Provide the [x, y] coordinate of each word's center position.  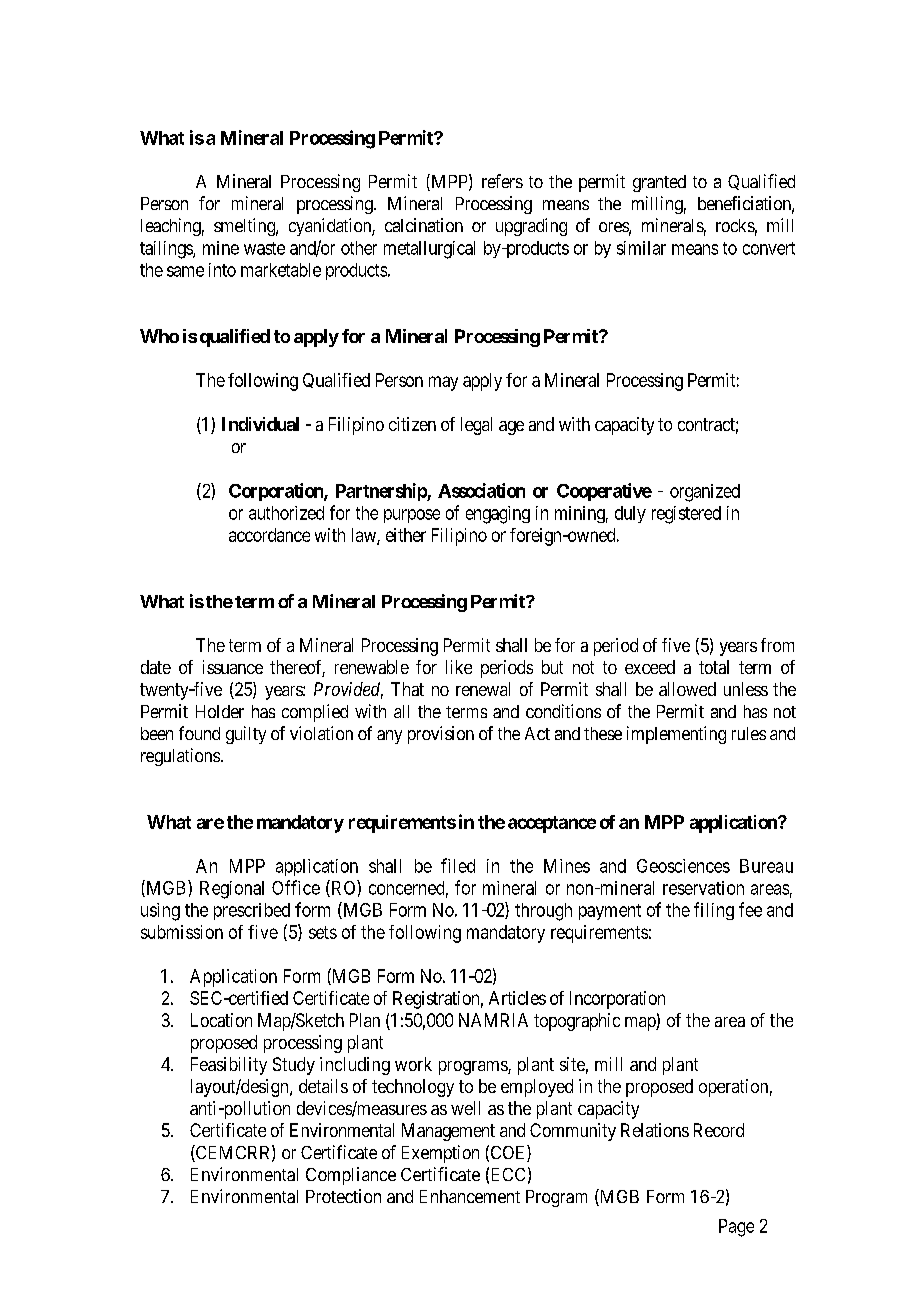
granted [659, 183]
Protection [343, 1196]
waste [264, 248]
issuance [233, 667]
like [459, 667]
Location [221, 1020]
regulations [180, 757]
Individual [260, 424]
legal [476, 426]
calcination [424, 225]
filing [714, 911]
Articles [517, 998]
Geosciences [683, 866]
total [714, 667]
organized [705, 493]
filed [458, 865]
